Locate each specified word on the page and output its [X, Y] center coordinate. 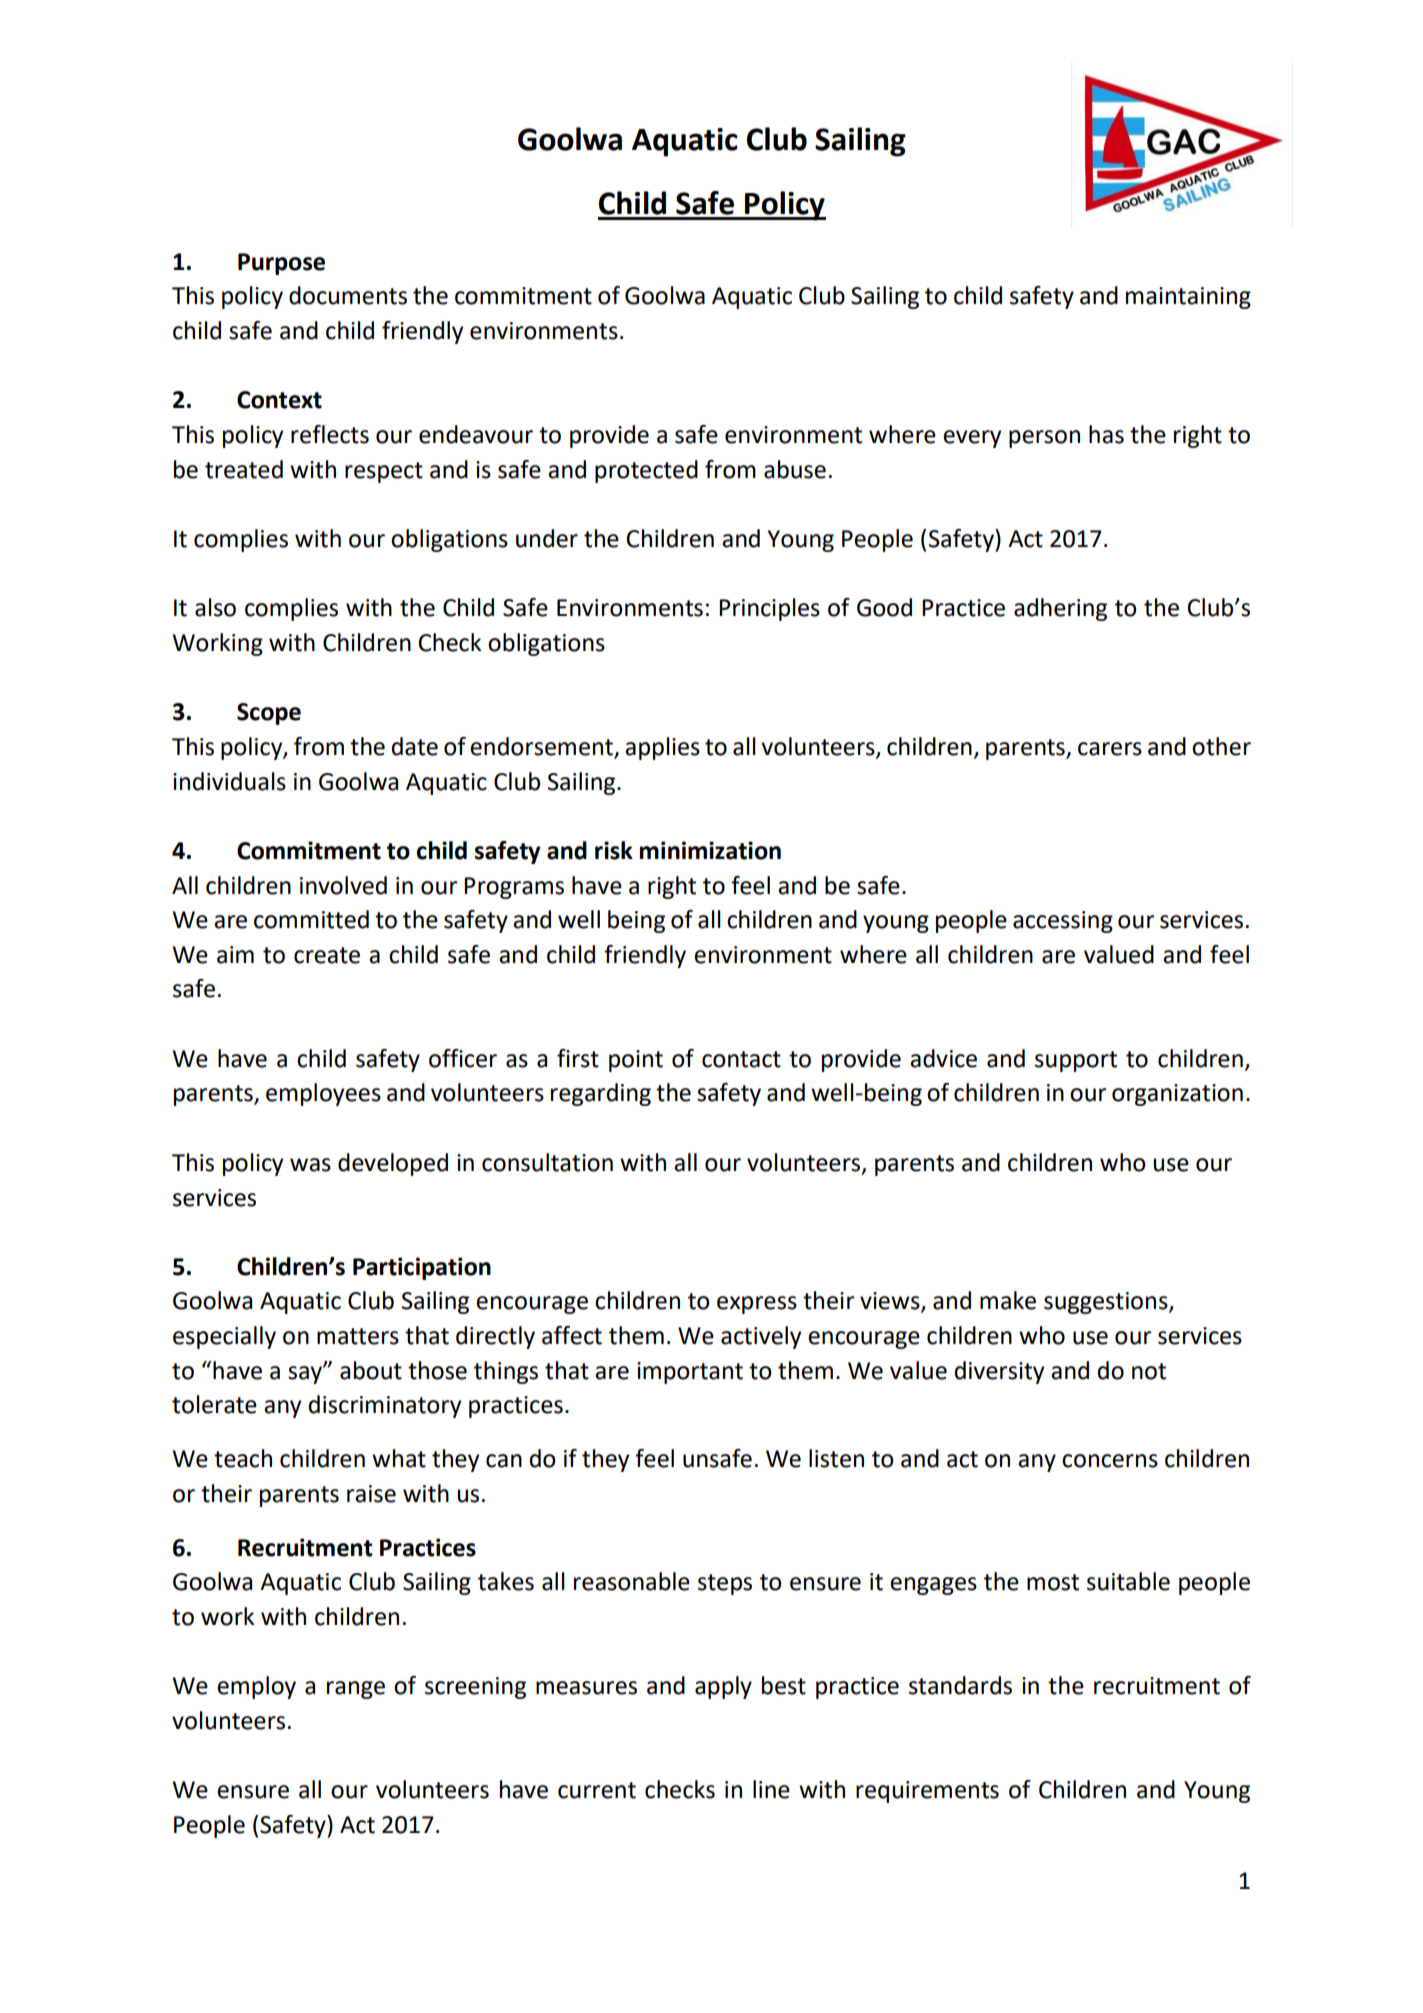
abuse [795, 469]
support [1076, 1061]
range [356, 1690]
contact [741, 1059]
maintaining [1188, 298]
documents [348, 295]
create [327, 955]
